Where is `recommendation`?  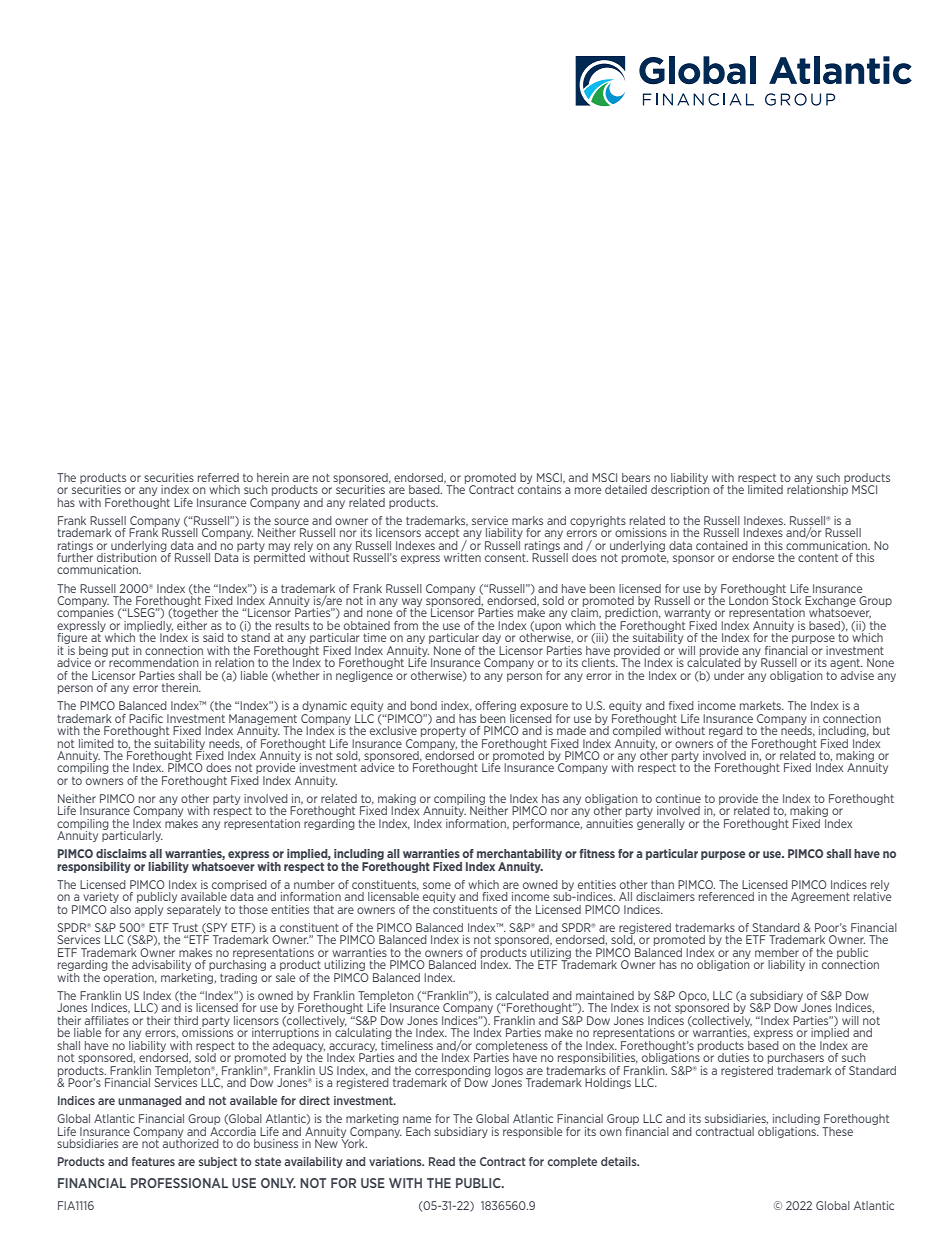 recommendation is located at coordinates (154, 661).
